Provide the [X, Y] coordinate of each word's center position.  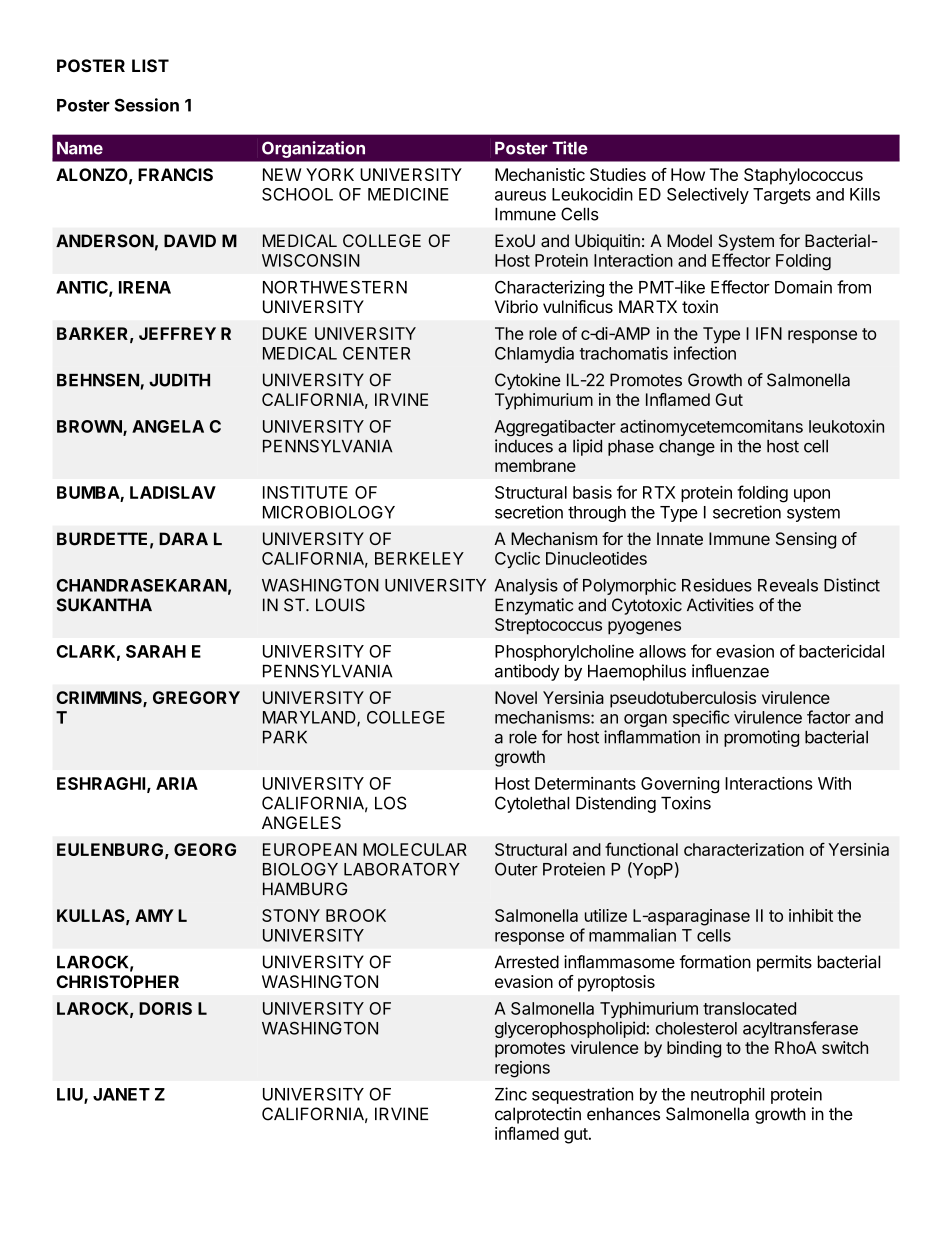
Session [147, 105]
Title [570, 148]
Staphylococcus [803, 176]
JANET [121, 1094]
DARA [183, 538]
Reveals [788, 585]
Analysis [526, 586]
